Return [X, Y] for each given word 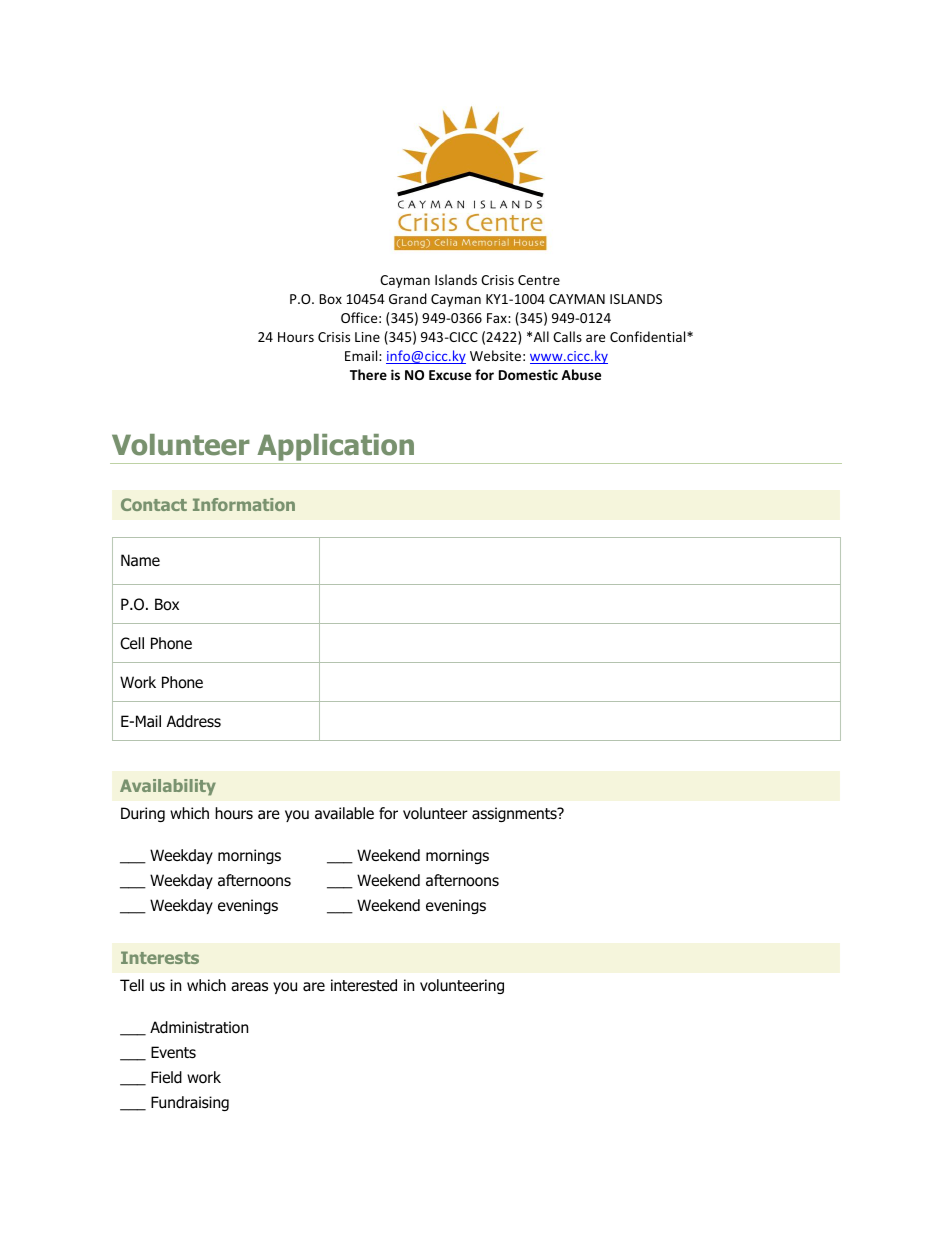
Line [367, 337]
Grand [408, 298]
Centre [539, 280]
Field [166, 1077]
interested [364, 985]
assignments [515, 814]
